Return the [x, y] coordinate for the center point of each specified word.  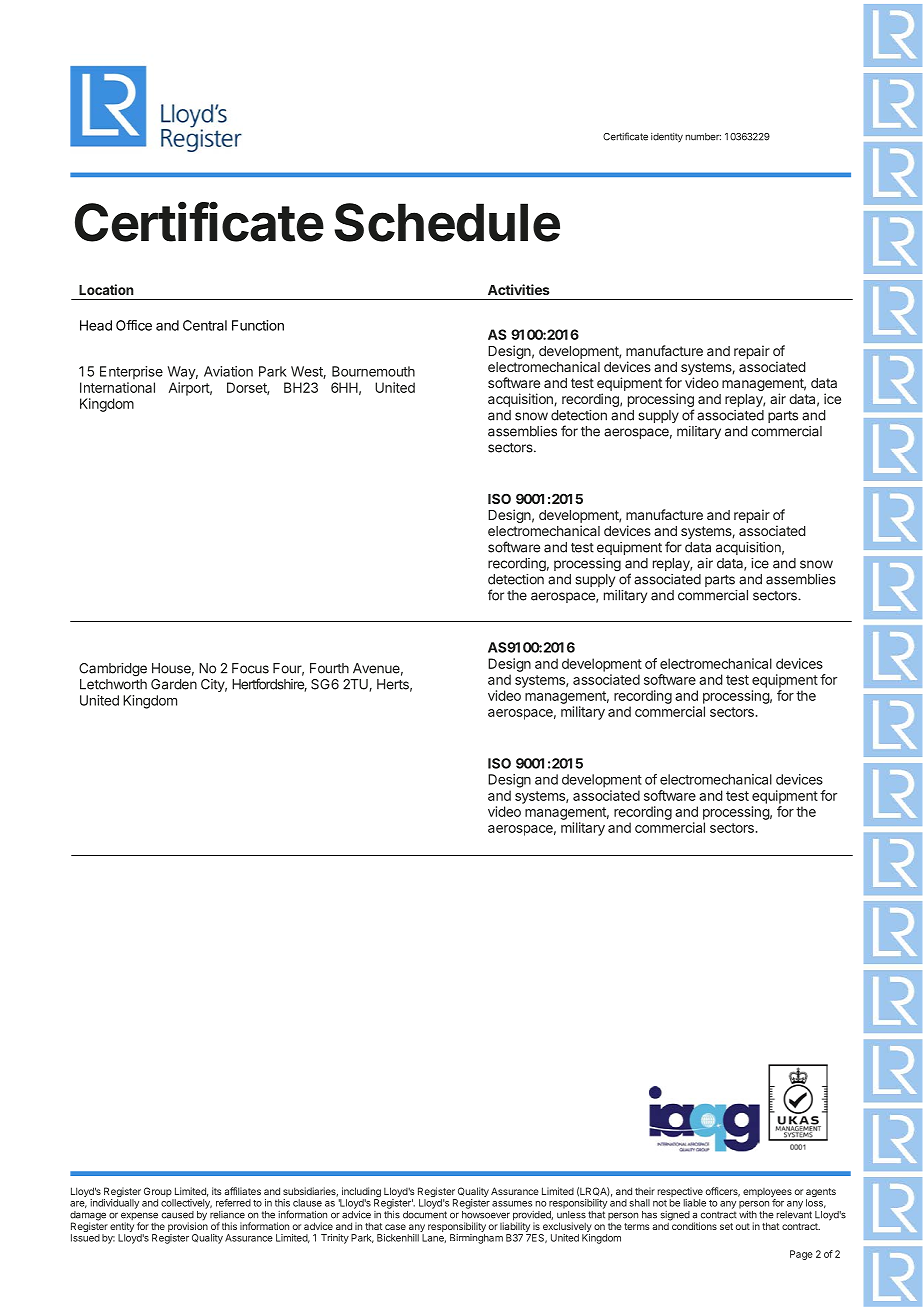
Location [106, 289]
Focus [250, 668]
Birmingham [476, 1239]
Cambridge [113, 670]
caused [178, 1215]
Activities [519, 289]
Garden [174, 684]
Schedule [447, 222]
